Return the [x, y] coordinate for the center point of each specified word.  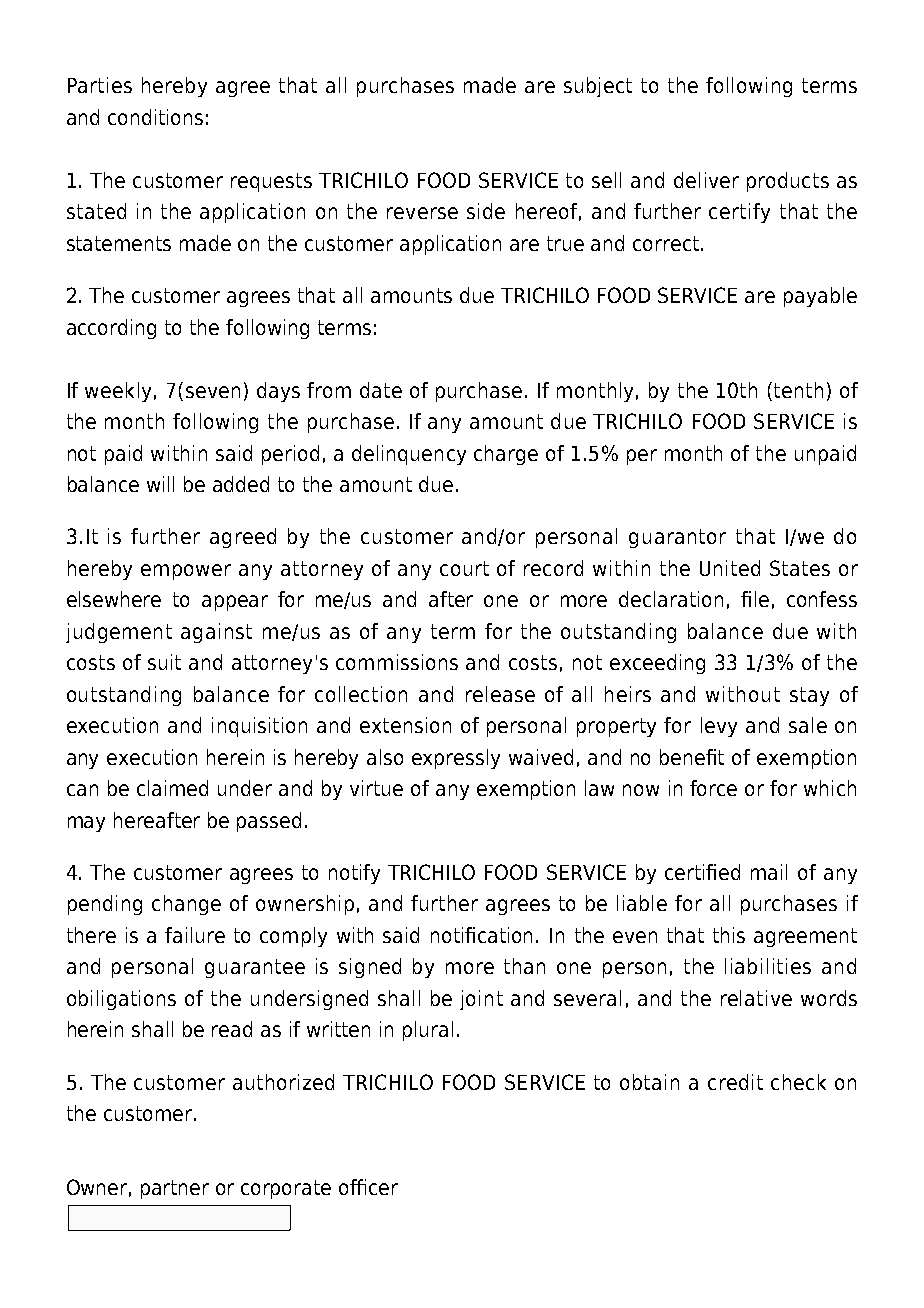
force [713, 788]
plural [428, 1031]
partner [175, 1189]
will [160, 484]
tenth [798, 390]
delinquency [409, 455]
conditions [155, 117]
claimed [172, 788]
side [486, 211]
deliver [706, 180]
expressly [456, 759]
